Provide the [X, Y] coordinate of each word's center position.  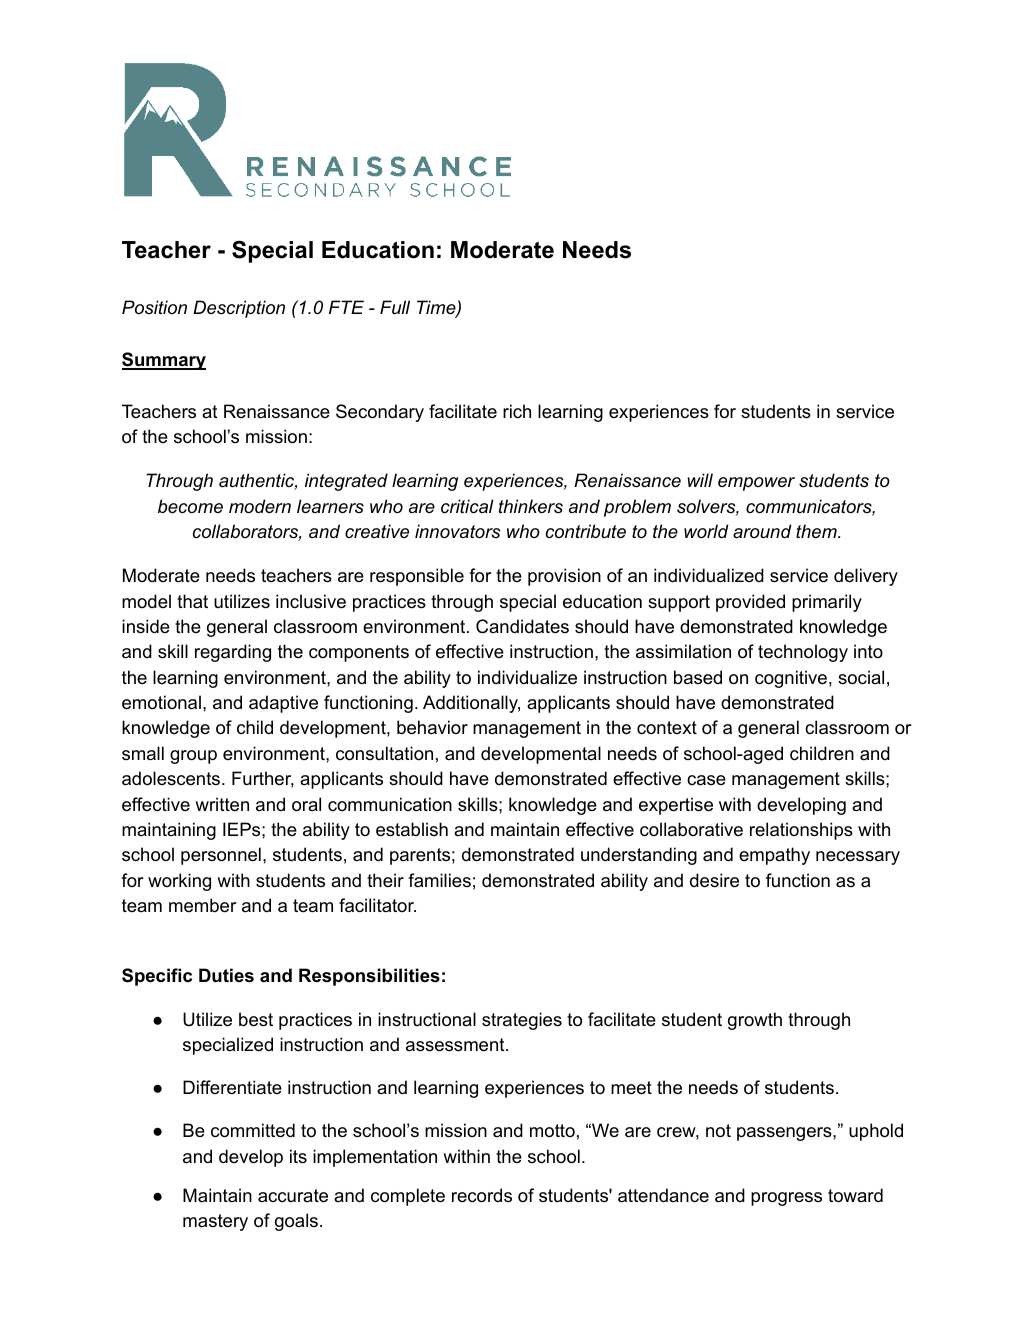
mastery [215, 1222]
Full [395, 307]
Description [239, 309]
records [482, 1195]
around [762, 531]
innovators [457, 531]
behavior [432, 727]
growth [755, 1021]
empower [756, 484]
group [193, 757]
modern [260, 506]
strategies [522, 1021]
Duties [226, 975]
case [706, 780]
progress [786, 1199]
